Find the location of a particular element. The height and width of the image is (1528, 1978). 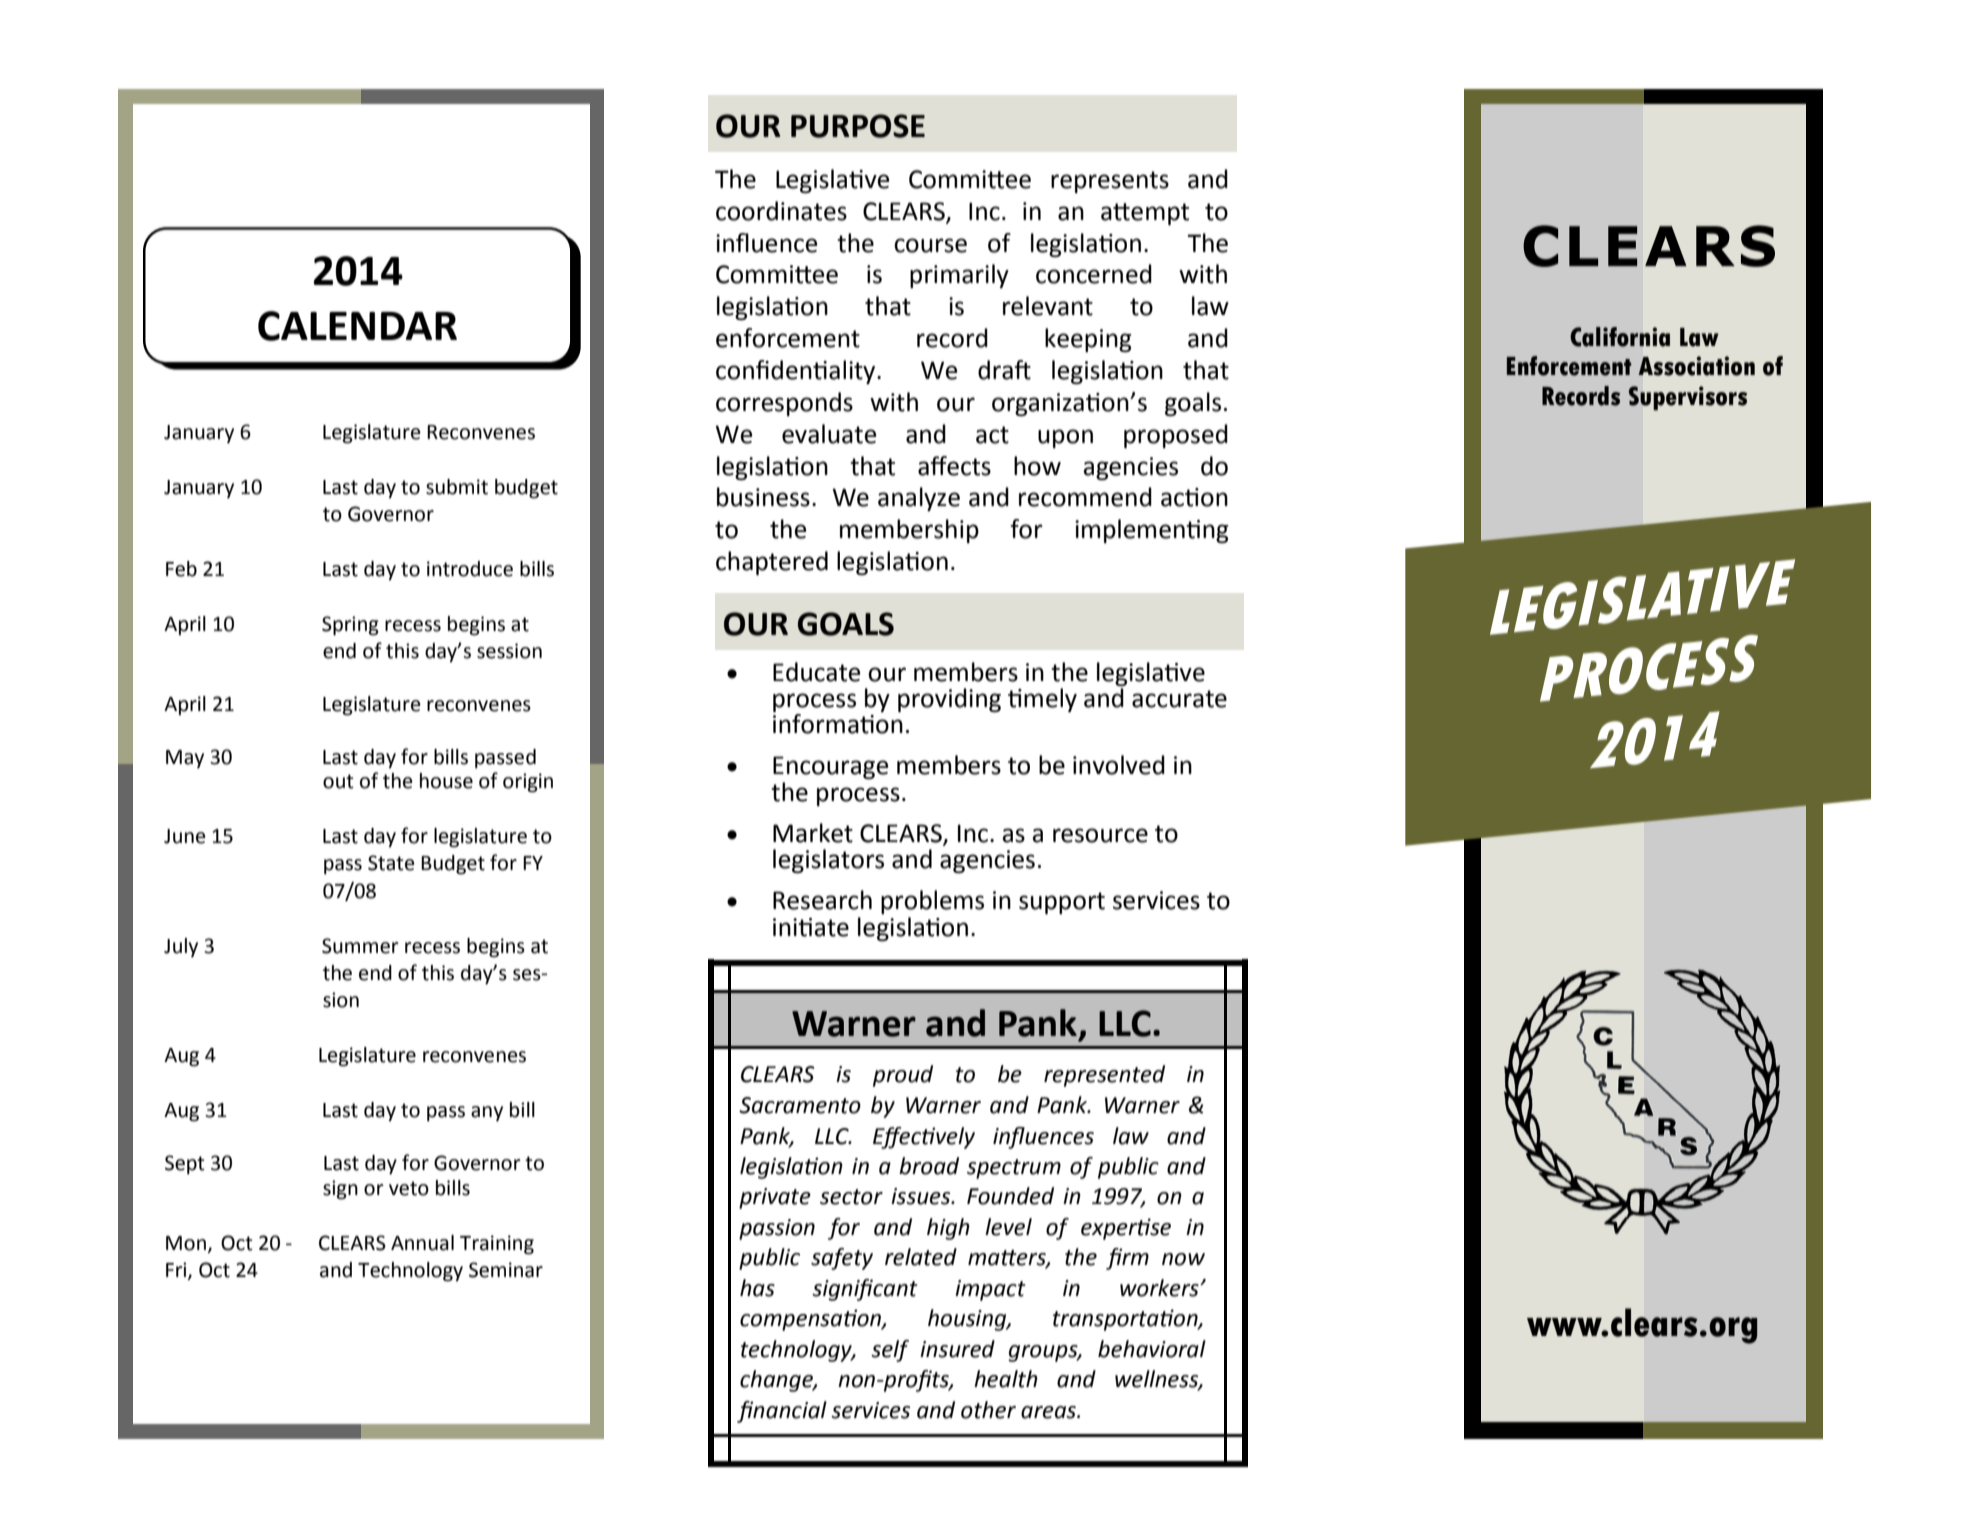

PURPOSE is located at coordinates (858, 126).
